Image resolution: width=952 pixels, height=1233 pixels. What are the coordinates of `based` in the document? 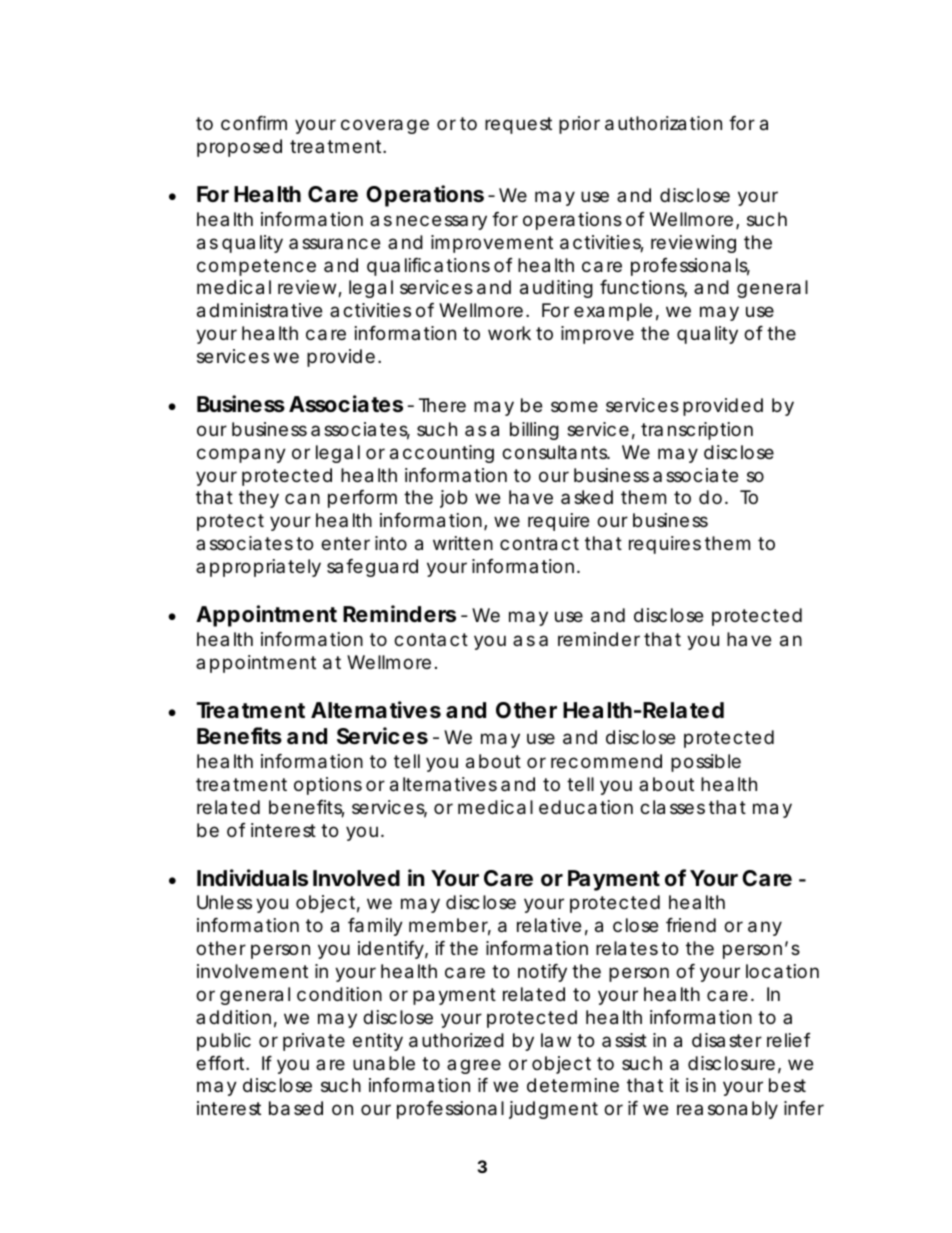 It's located at (296, 1108).
